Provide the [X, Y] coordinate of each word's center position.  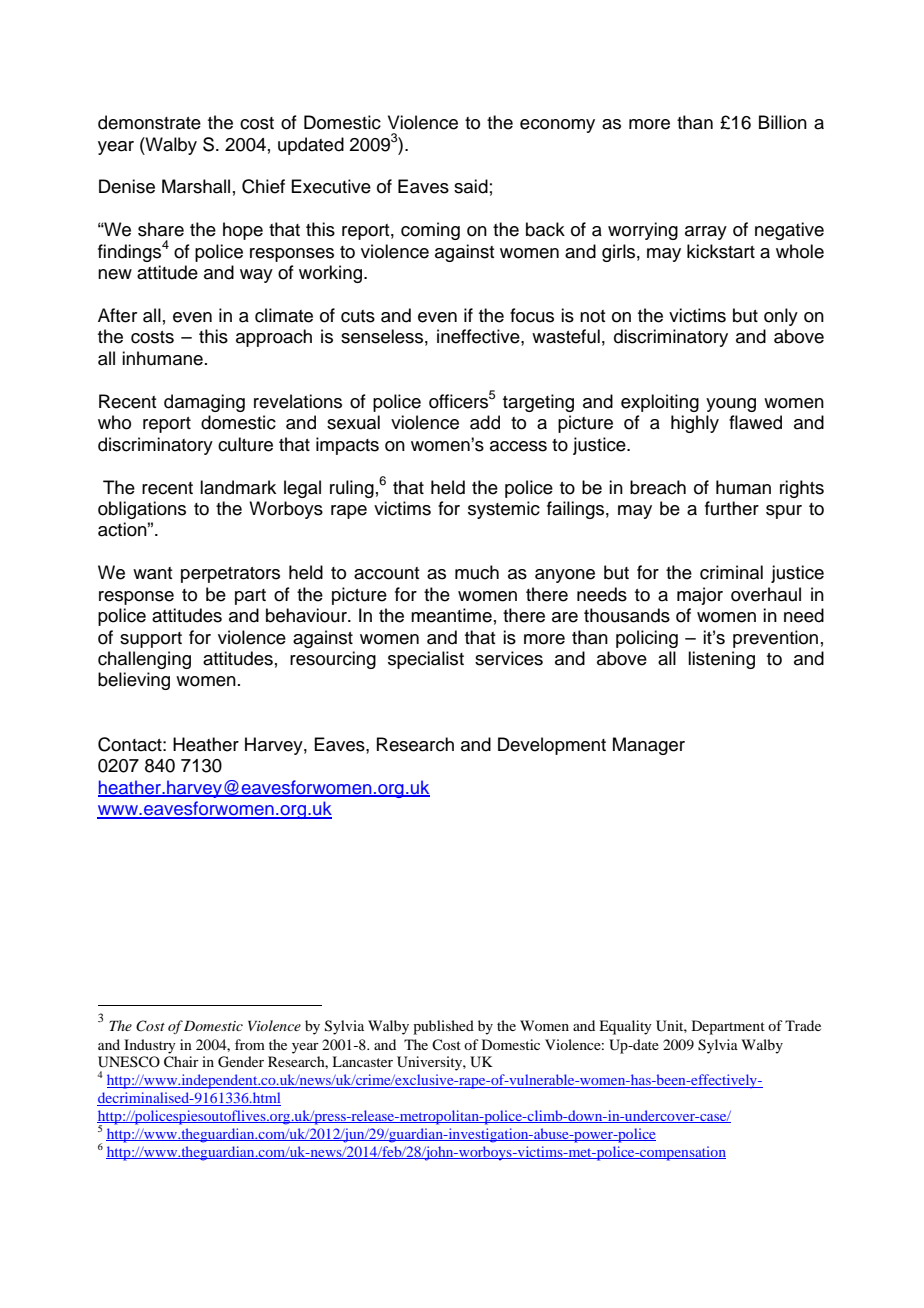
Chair [181, 1062]
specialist [426, 660]
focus [532, 315]
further [732, 508]
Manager [649, 746]
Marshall [196, 186]
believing [134, 681]
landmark [238, 487]
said [471, 186]
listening [721, 660]
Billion [783, 122]
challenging [144, 660]
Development [552, 746]
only [781, 317]
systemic [504, 510]
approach [274, 338]
